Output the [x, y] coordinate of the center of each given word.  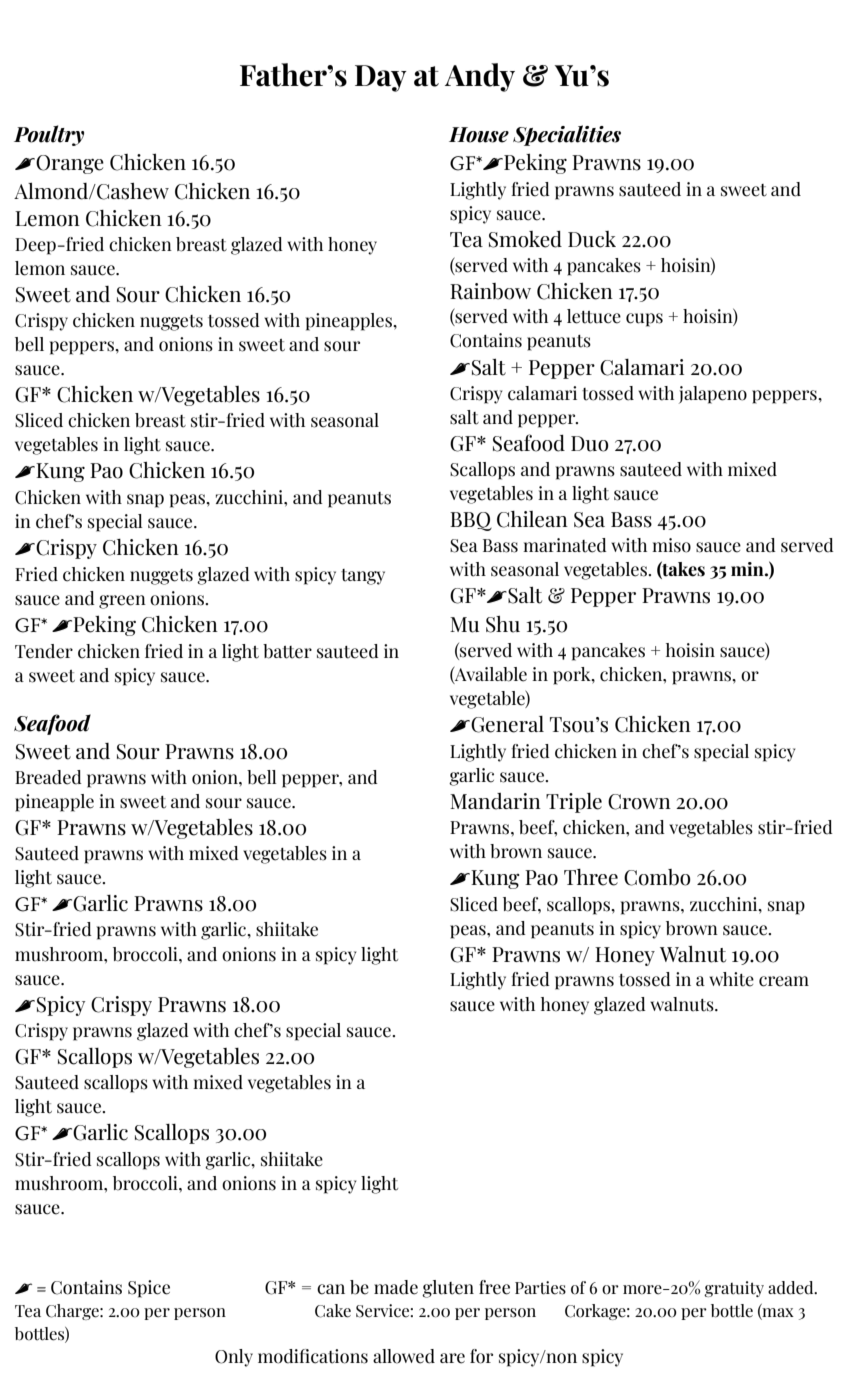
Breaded [48, 777]
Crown [639, 802]
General [506, 724]
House [479, 135]
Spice [149, 1289]
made [396, 1287]
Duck [592, 239]
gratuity [734, 1289]
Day [381, 78]
